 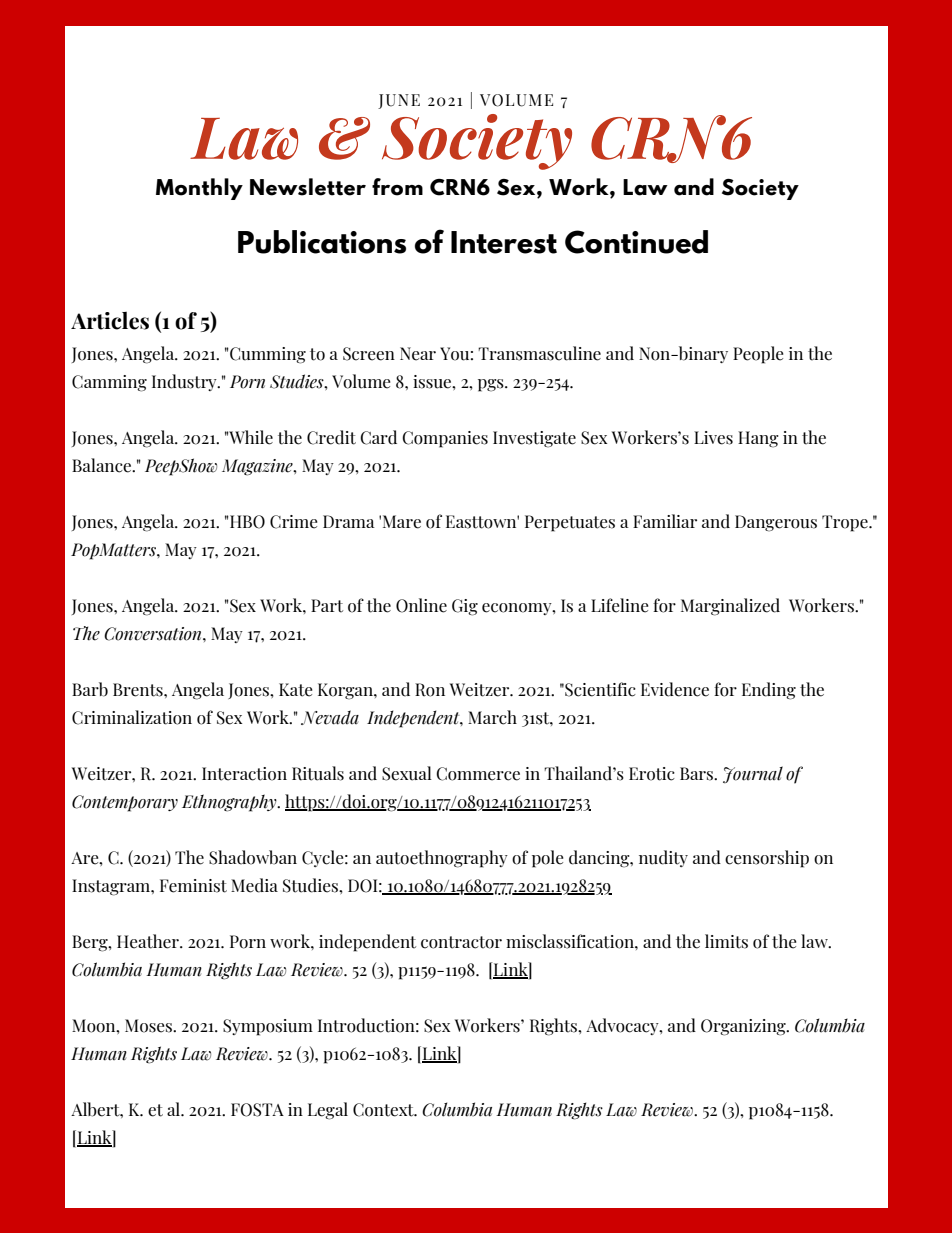 I want to click on pgs, so click(x=492, y=385).
